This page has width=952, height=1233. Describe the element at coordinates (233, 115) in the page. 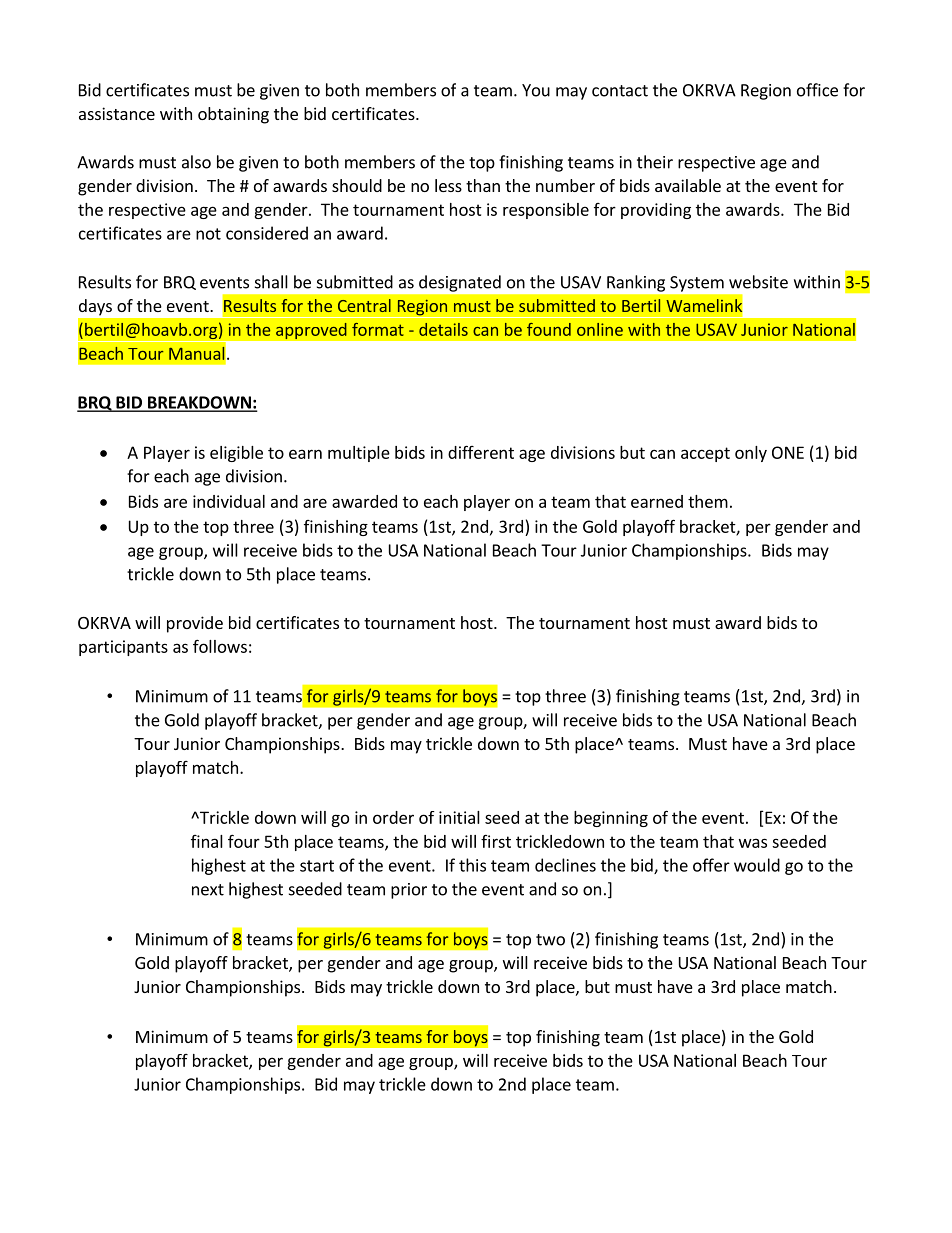

I see `obtaining` at that location.
